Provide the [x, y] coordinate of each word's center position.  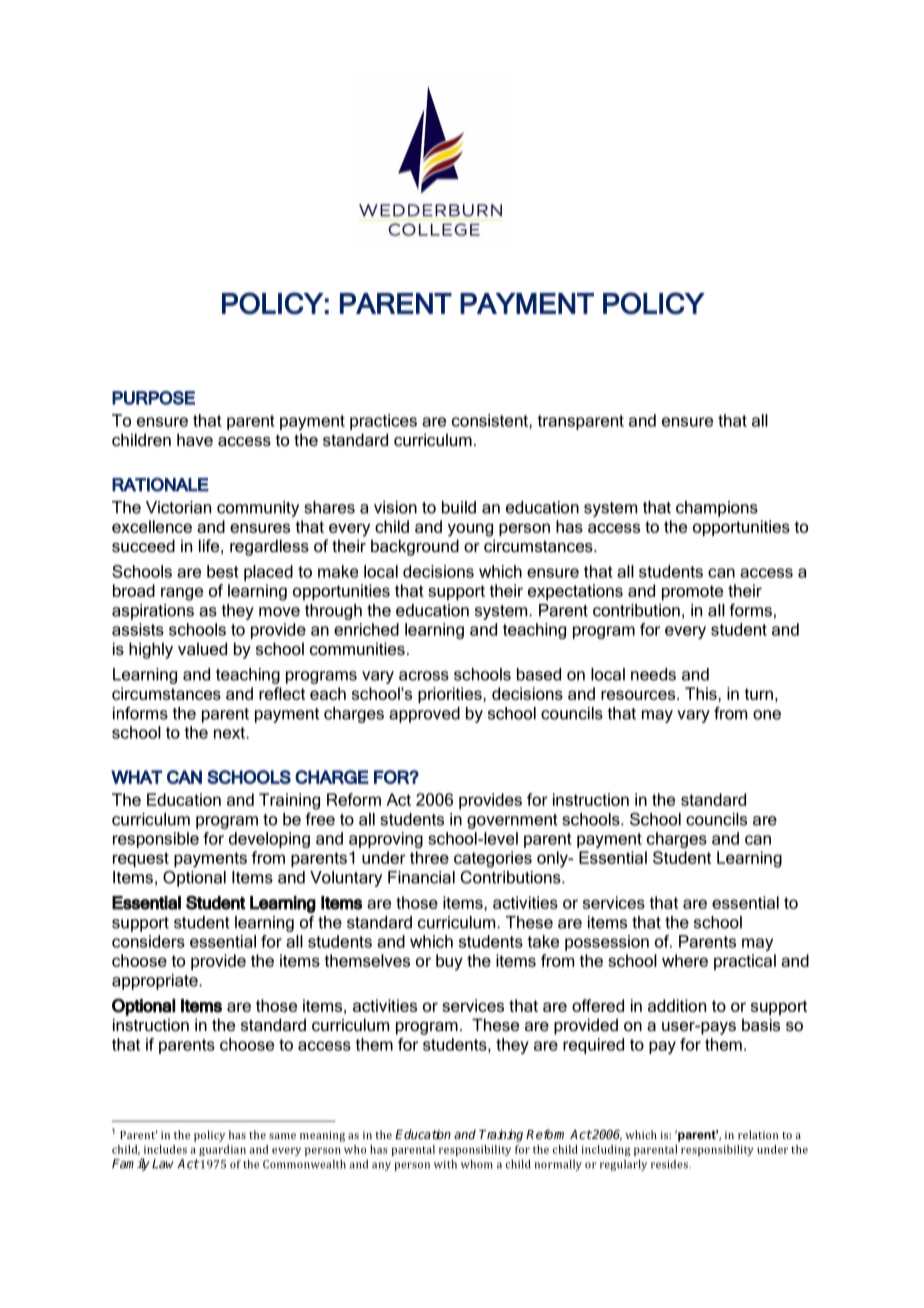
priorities [451, 695]
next [230, 733]
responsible [156, 840]
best [223, 571]
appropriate [156, 982]
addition [677, 1005]
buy [449, 962]
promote [692, 592]
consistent [491, 420]
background [415, 547]
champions [717, 509]
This [702, 693]
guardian [222, 1150]
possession [607, 943]
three [429, 857]
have [195, 439]
